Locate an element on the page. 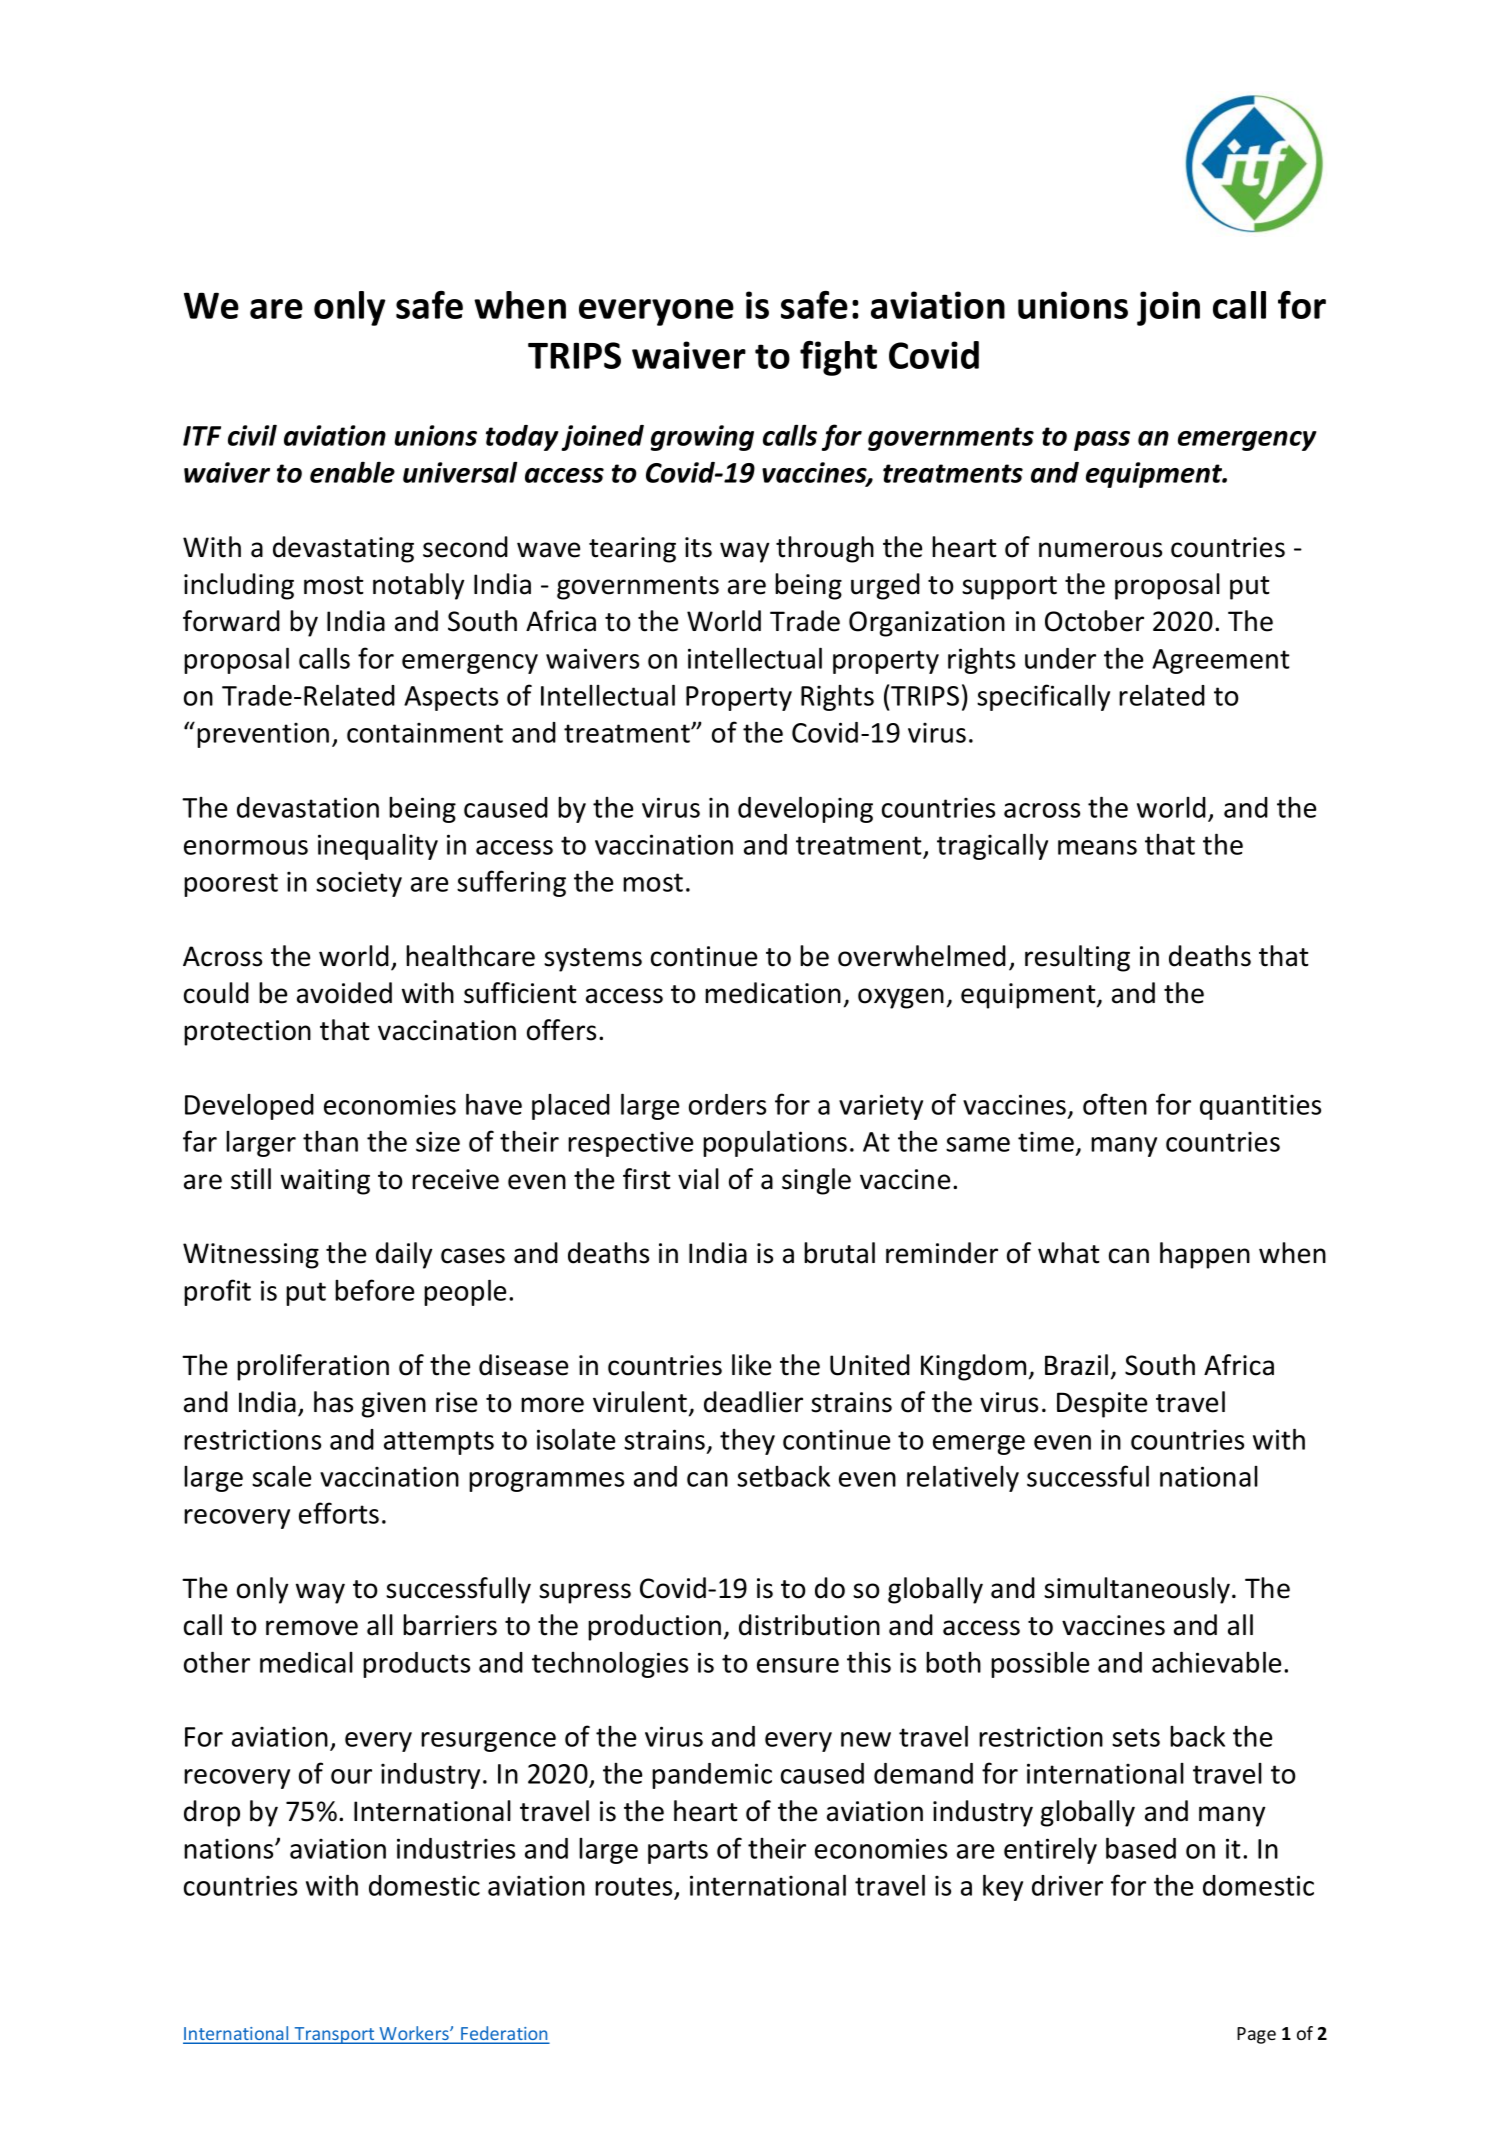  growing is located at coordinates (702, 438).
